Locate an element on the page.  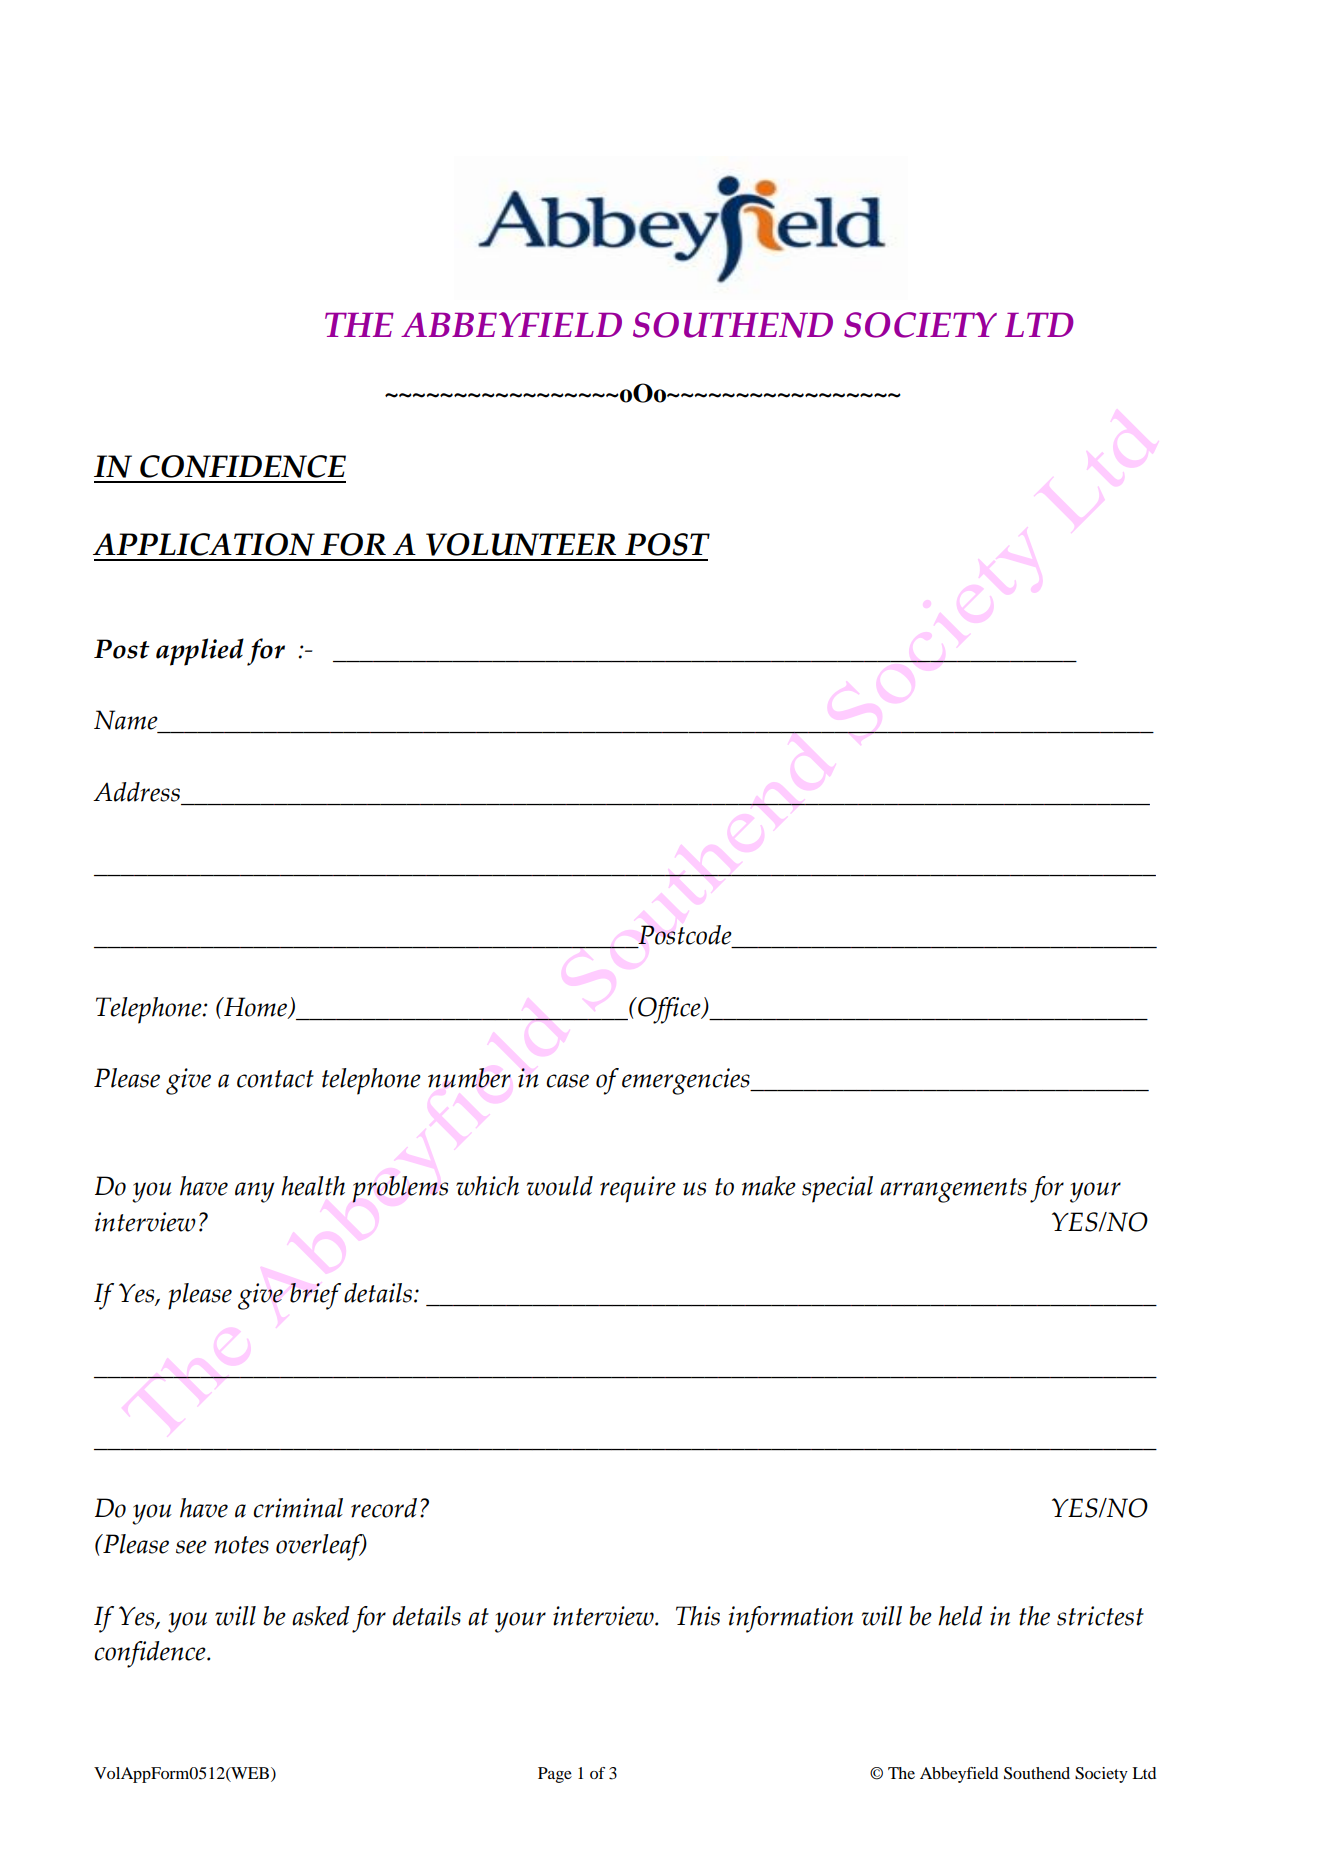
applied is located at coordinates (200, 652).
